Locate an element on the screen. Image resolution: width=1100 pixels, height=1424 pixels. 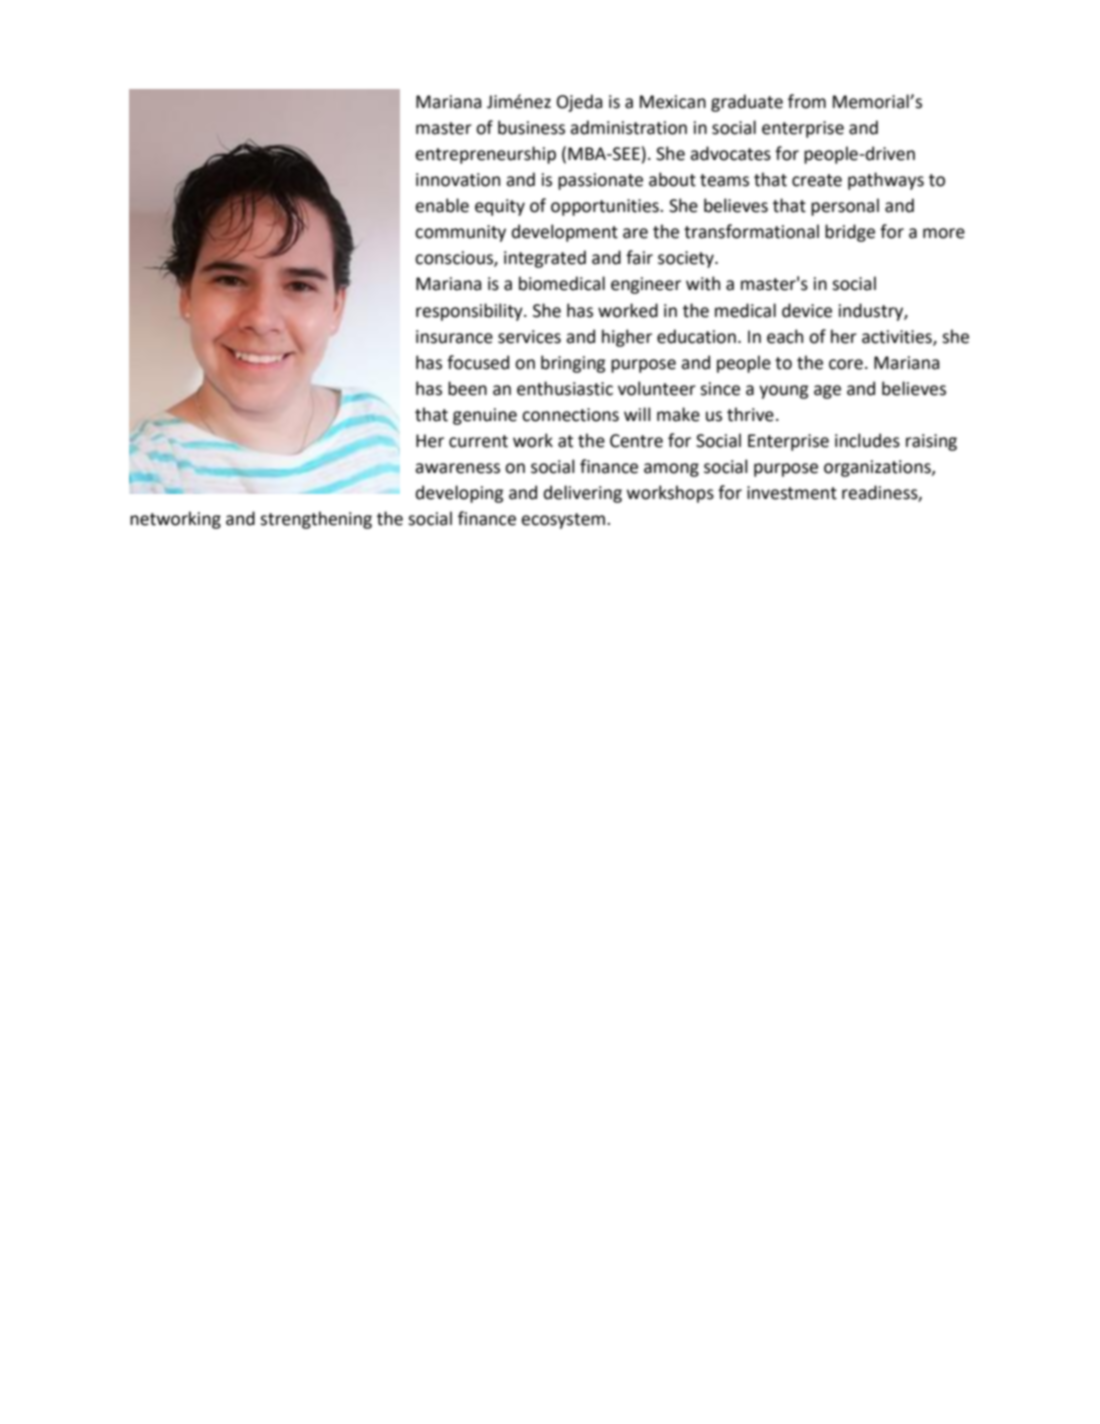
volunteer is located at coordinates (657, 388).
